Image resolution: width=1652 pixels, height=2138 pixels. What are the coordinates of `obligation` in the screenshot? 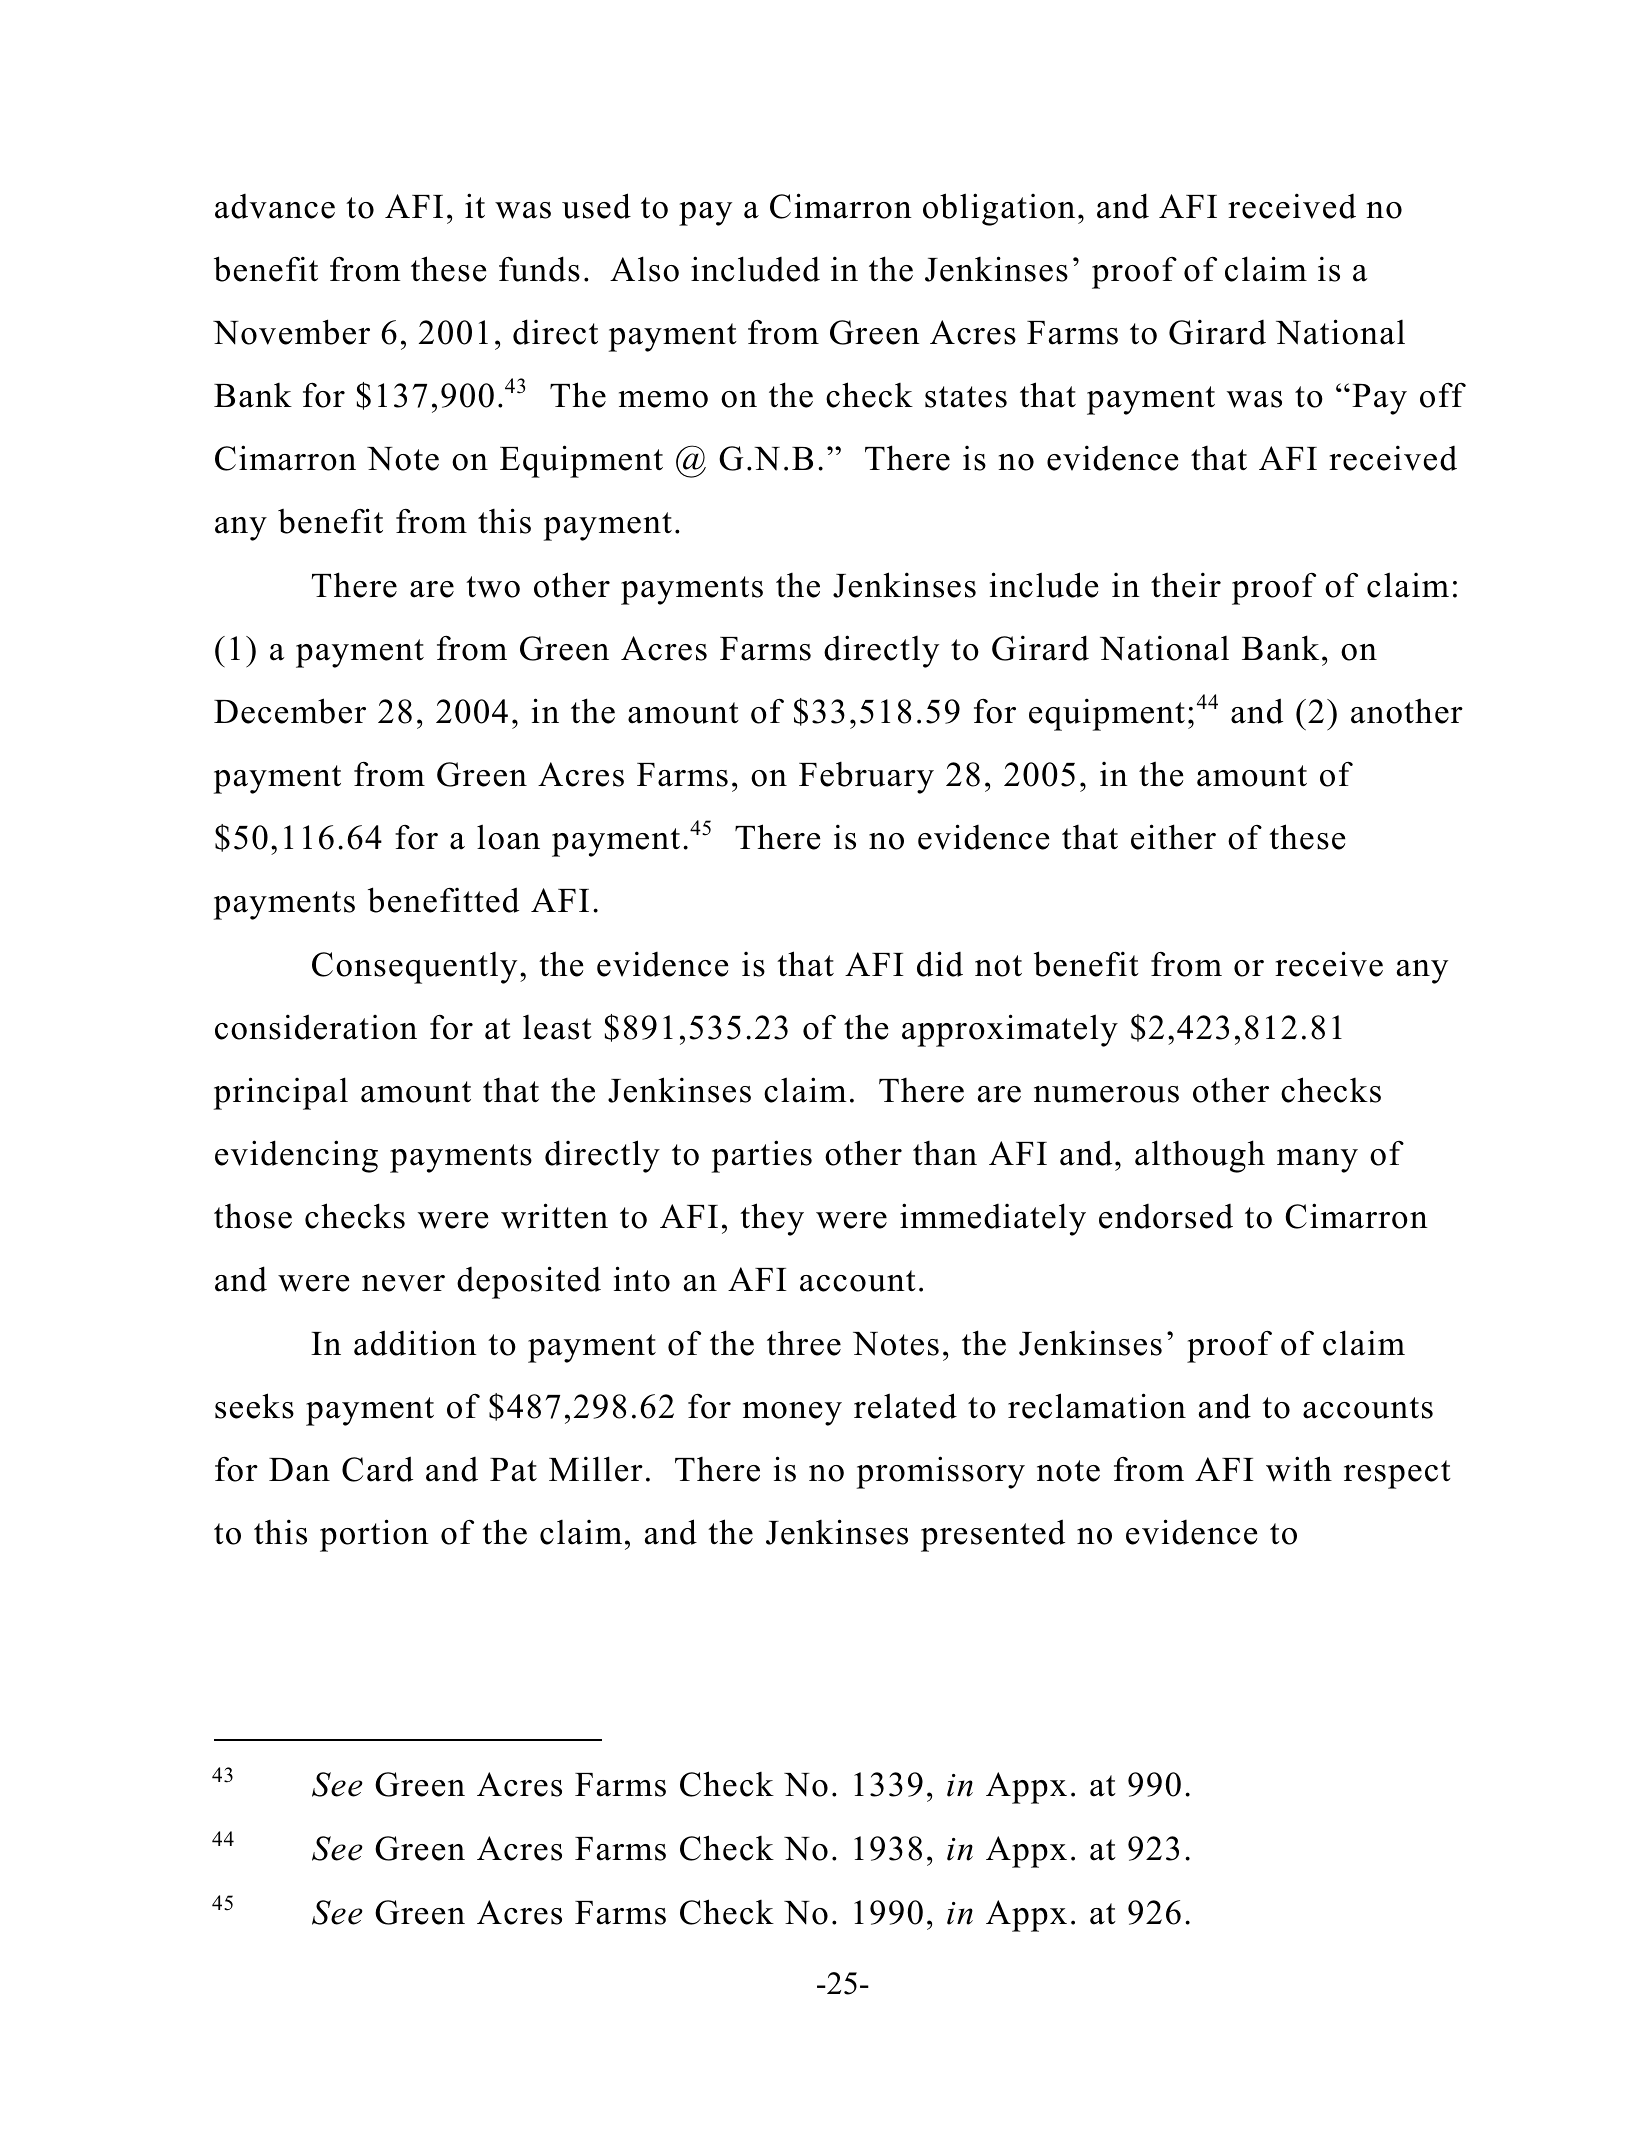 It's located at (999, 209).
